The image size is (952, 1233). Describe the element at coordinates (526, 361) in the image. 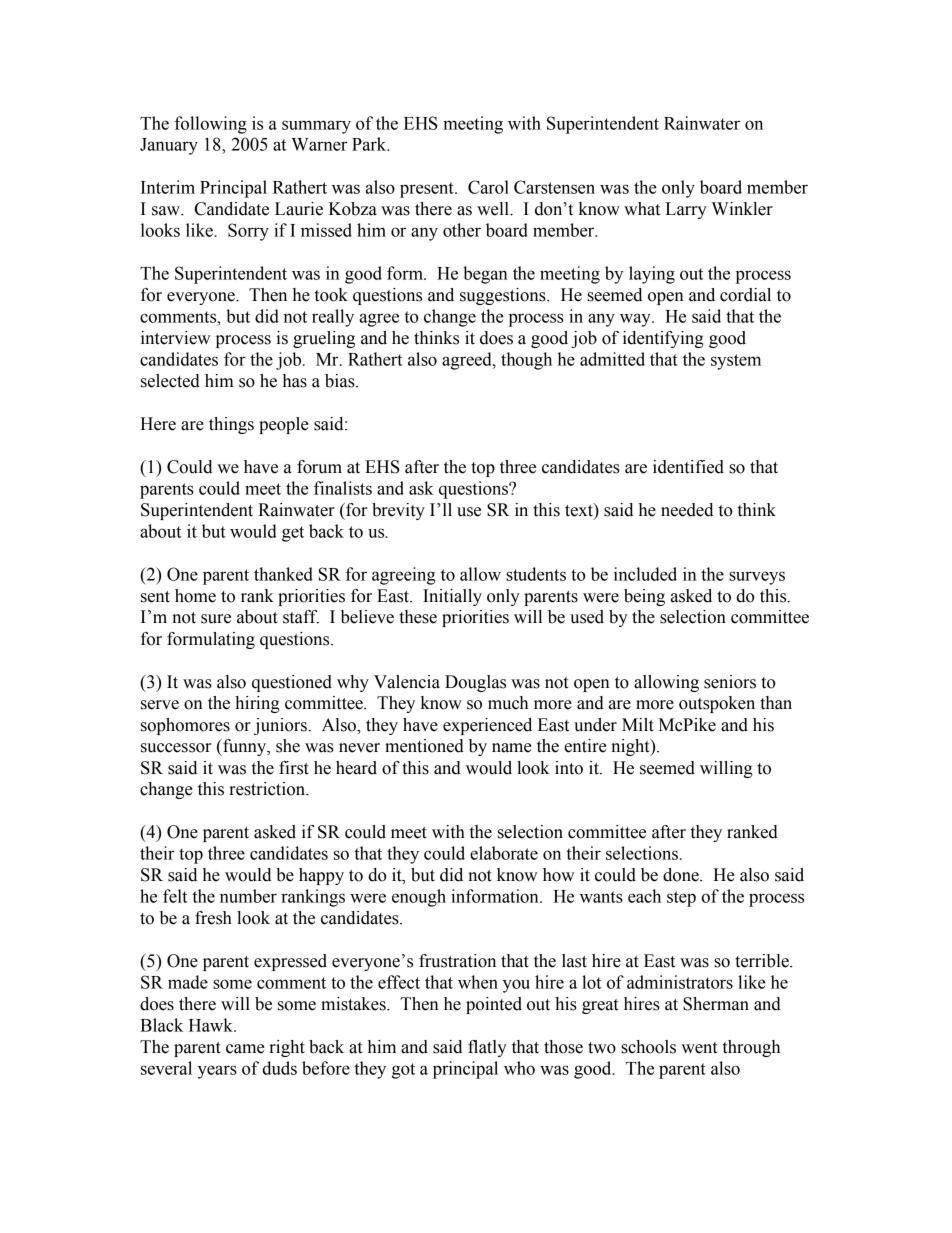

I see `though` at that location.
